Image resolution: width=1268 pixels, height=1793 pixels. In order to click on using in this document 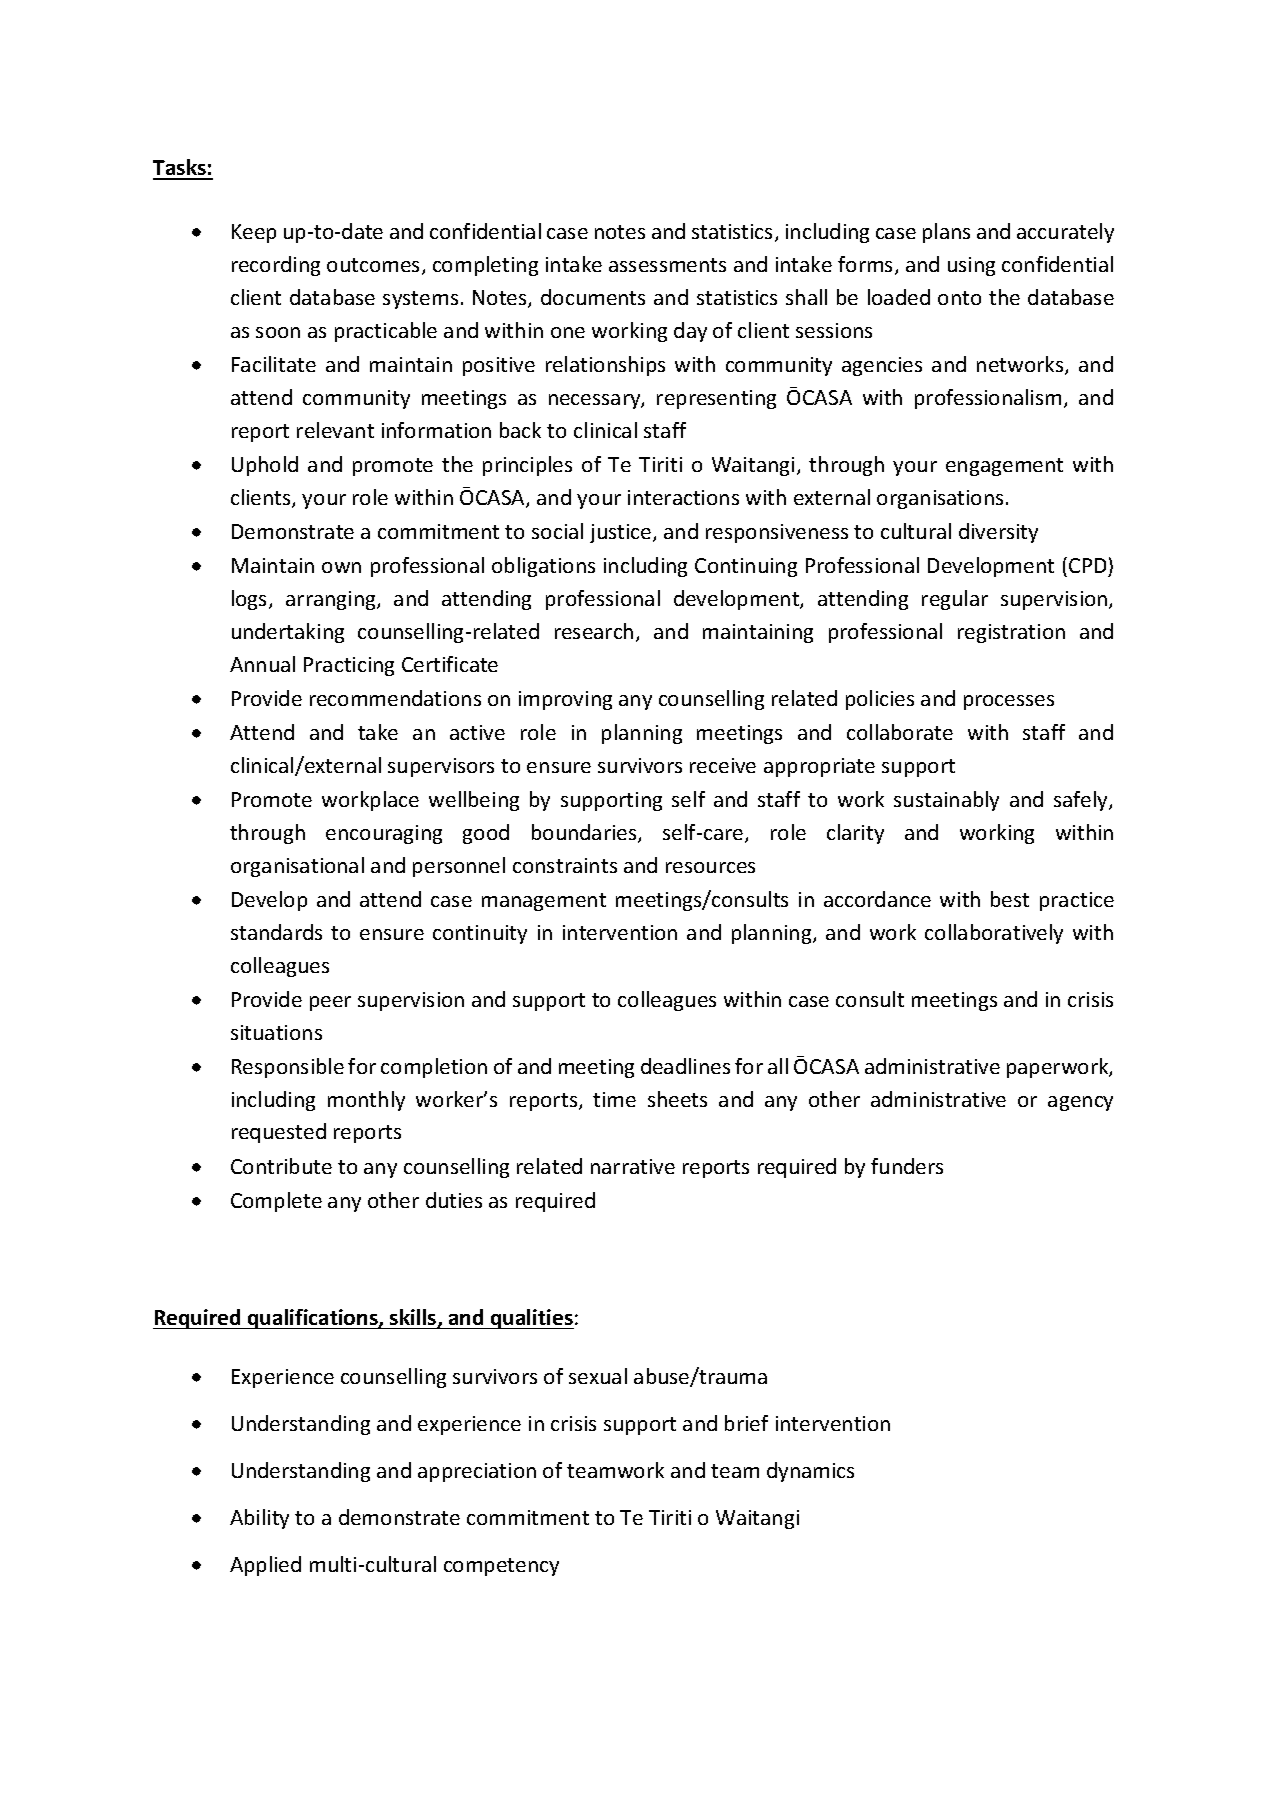, I will do `click(971, 266)`.
